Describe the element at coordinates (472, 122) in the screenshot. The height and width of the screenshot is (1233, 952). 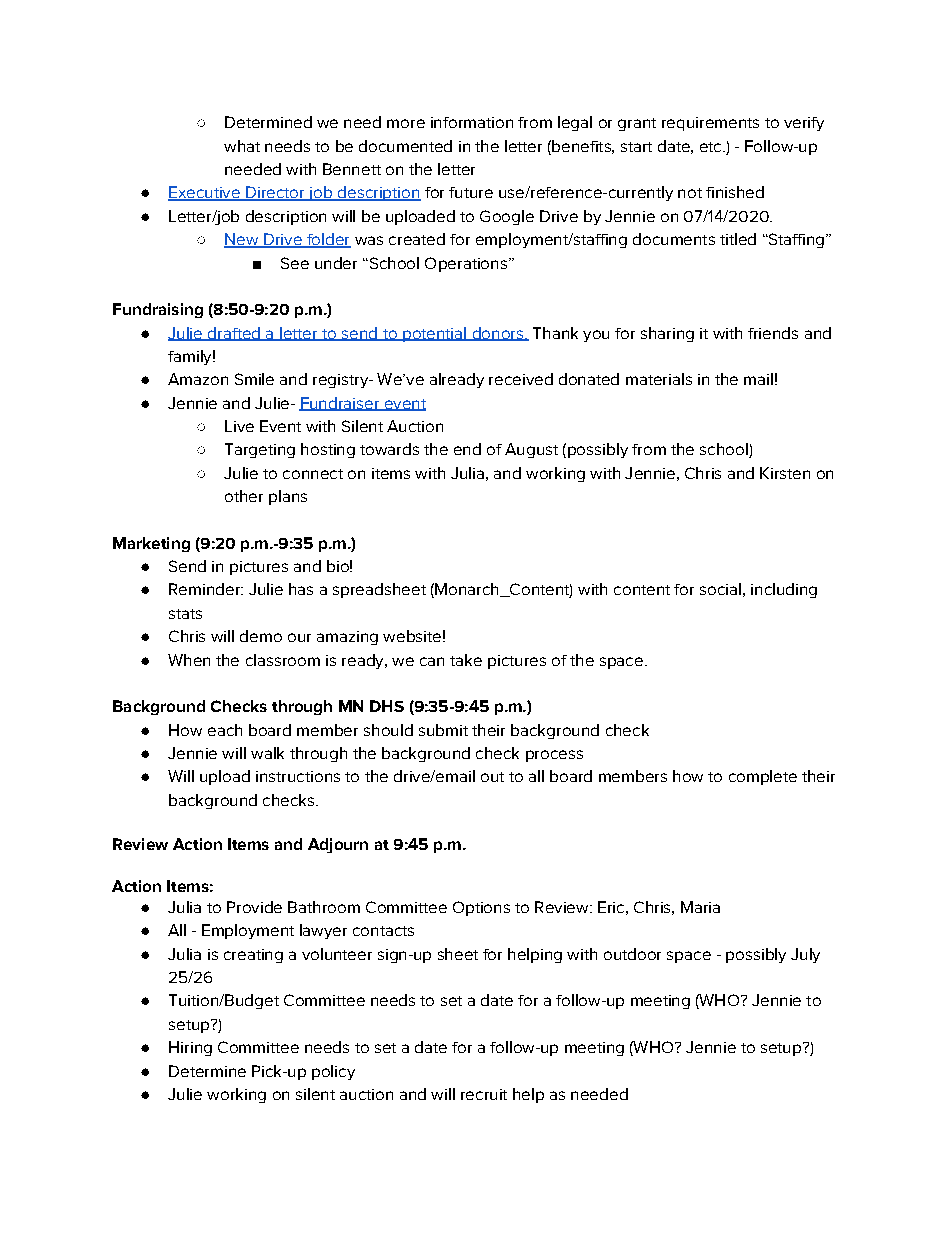
I see `information` at that location.
